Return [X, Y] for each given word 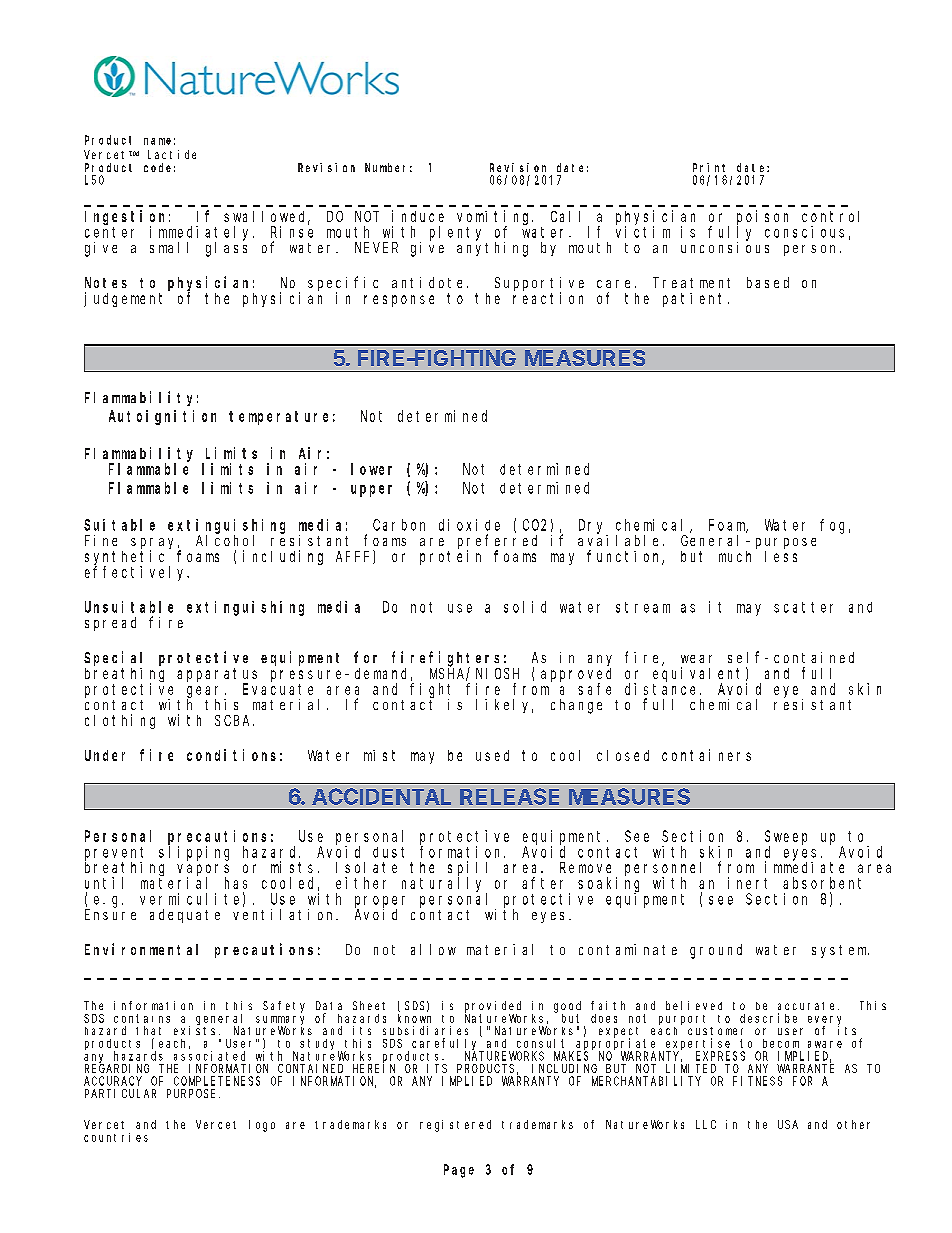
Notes [106, 282]
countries [116, 1137]
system [840, 951]
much [735, 556]
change [576, 706]
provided [493, 1008]
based [768, 282]
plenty [455, 233]
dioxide [469, 525]
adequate [185, 916]
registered [455, 1126]
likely [504, 706]
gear [206, 693]
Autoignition [162, 417]
